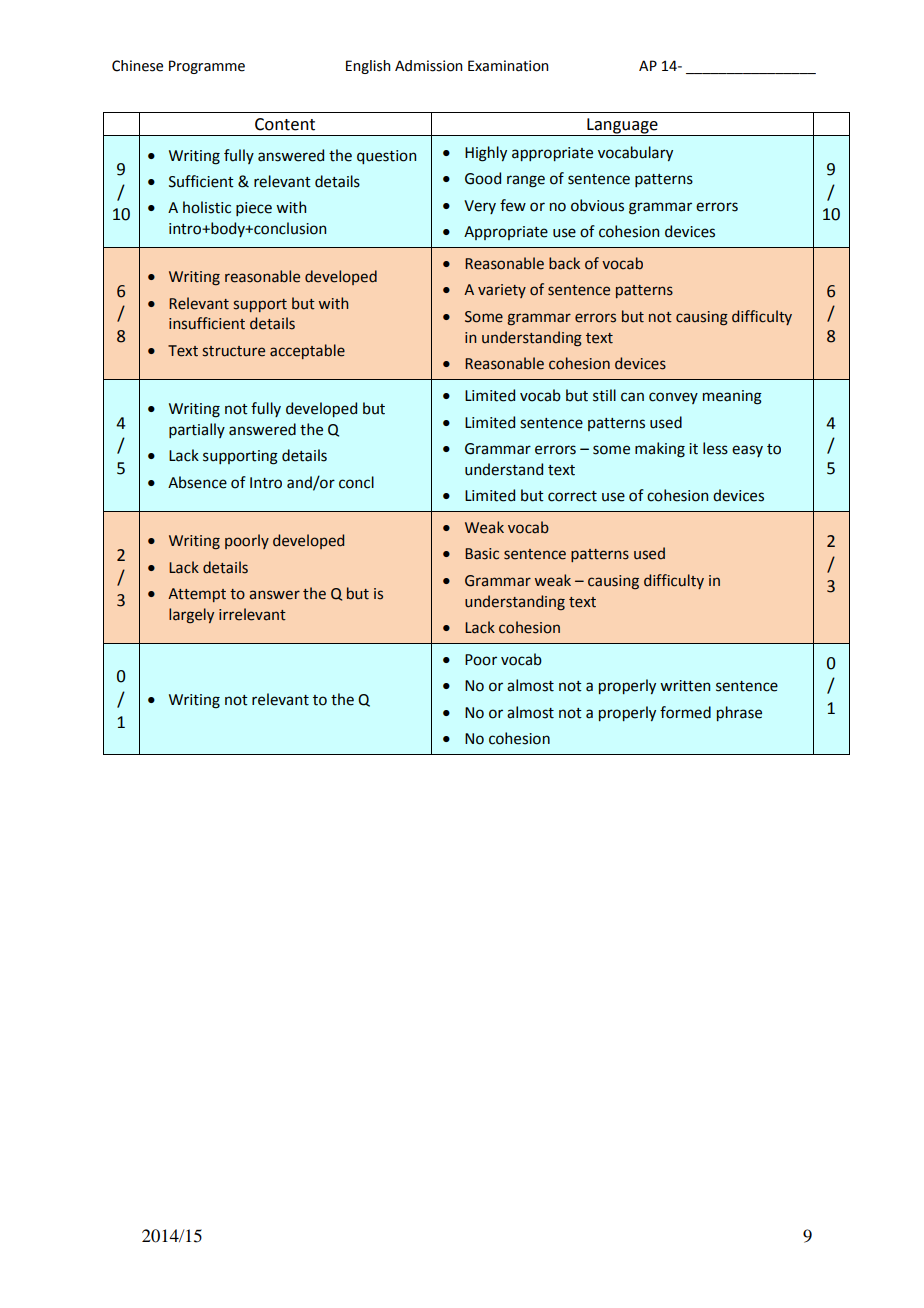  Describe the element at coordinates (234, 351) in the page. I see `structure` at that location.
